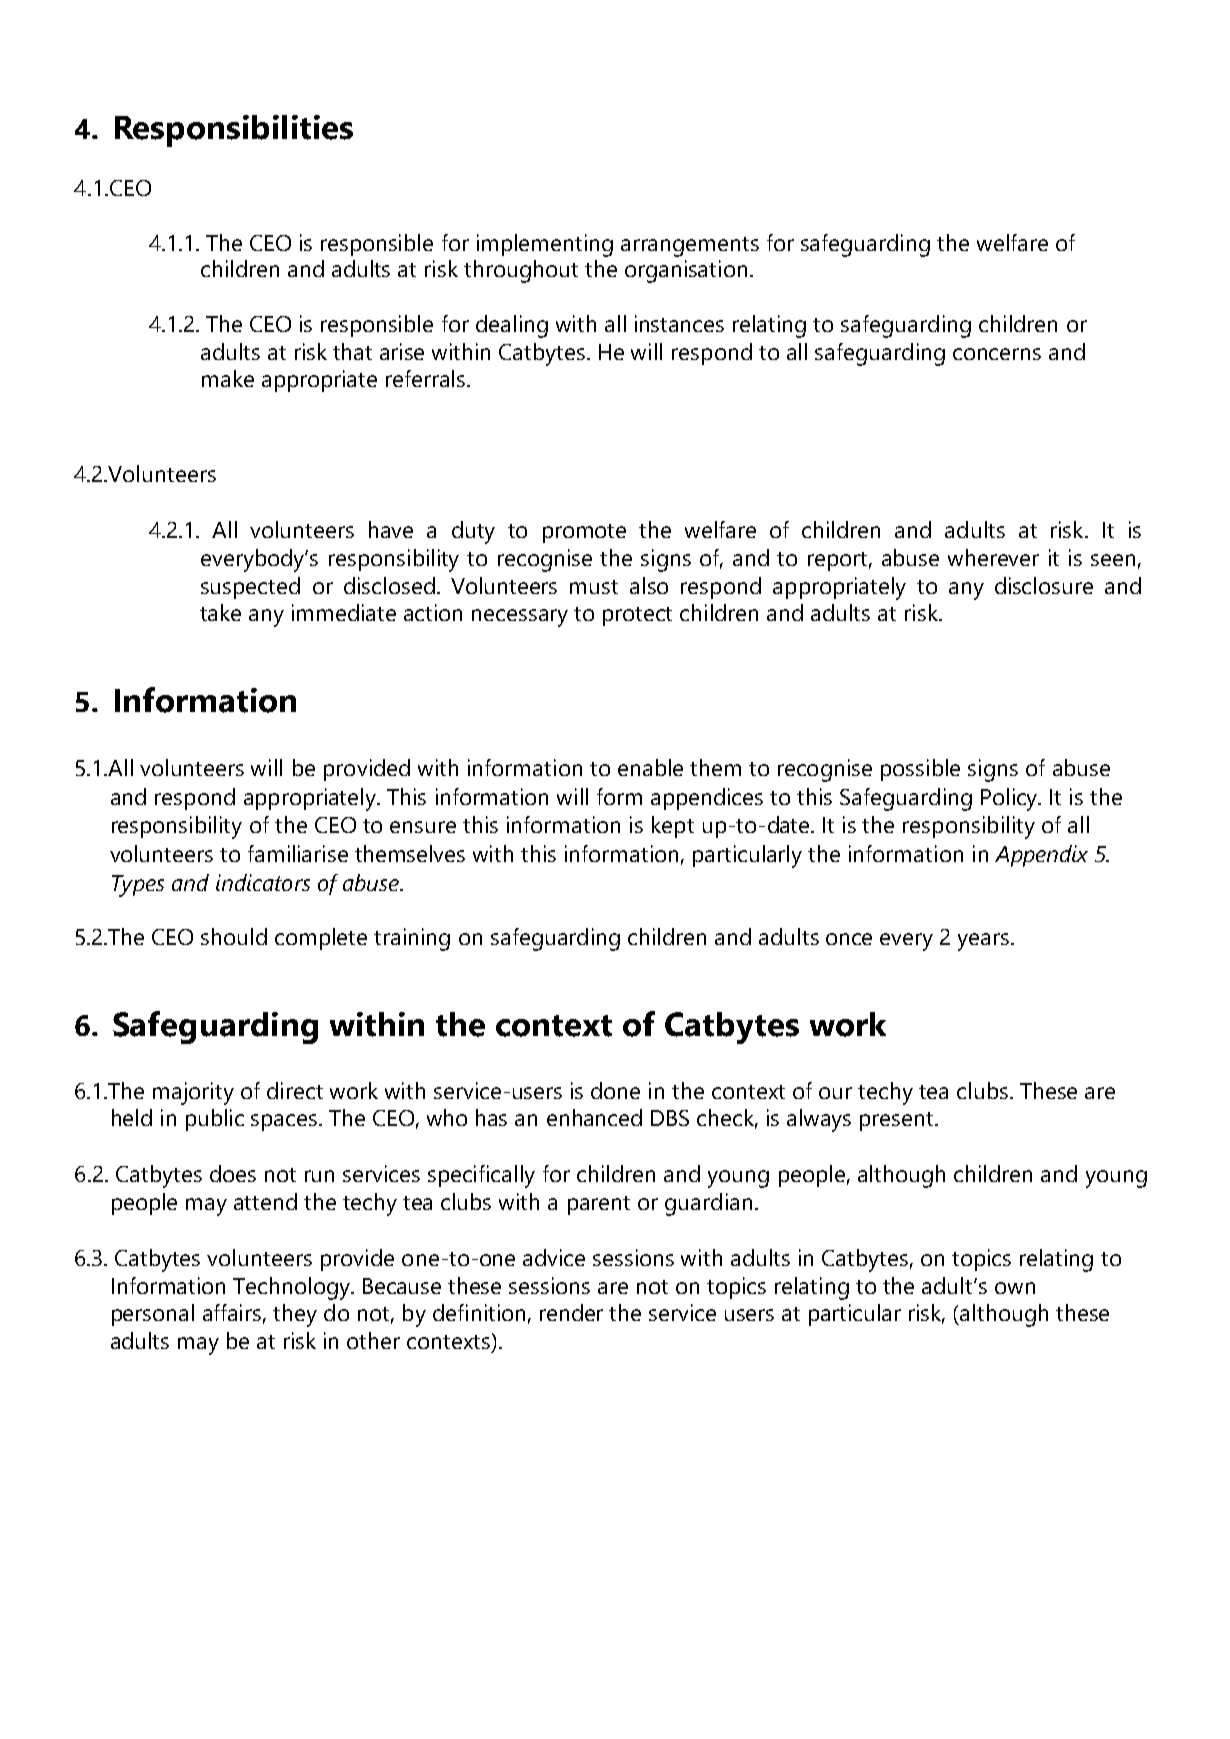  I want to click on suspected, so click(250, 588).
